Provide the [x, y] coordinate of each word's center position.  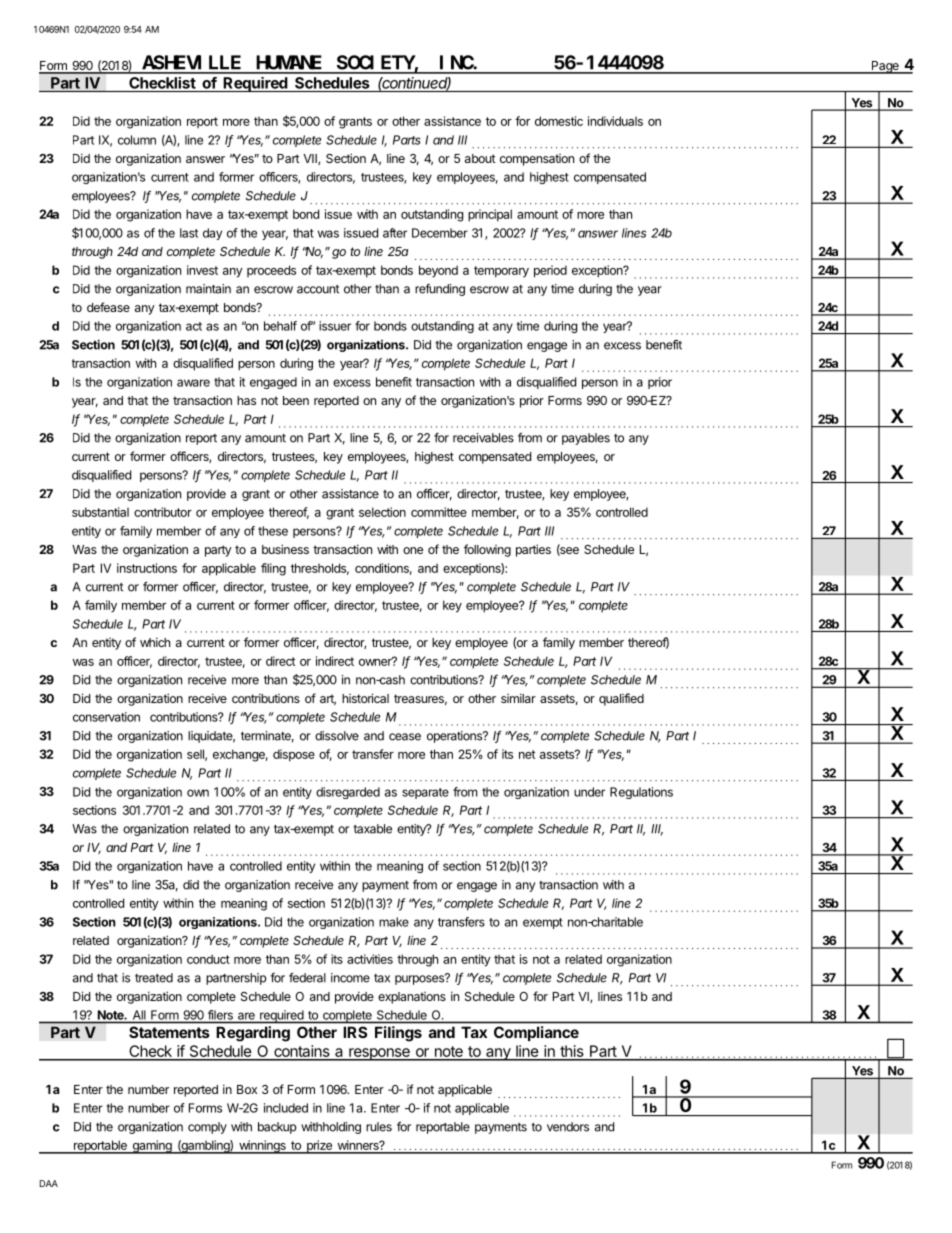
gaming [152, 1147]
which [155, 642]
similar [518, 698]
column [137, 140]
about [480, 158]
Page [885, 67]
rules [379, 1127]
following [487, 550]
